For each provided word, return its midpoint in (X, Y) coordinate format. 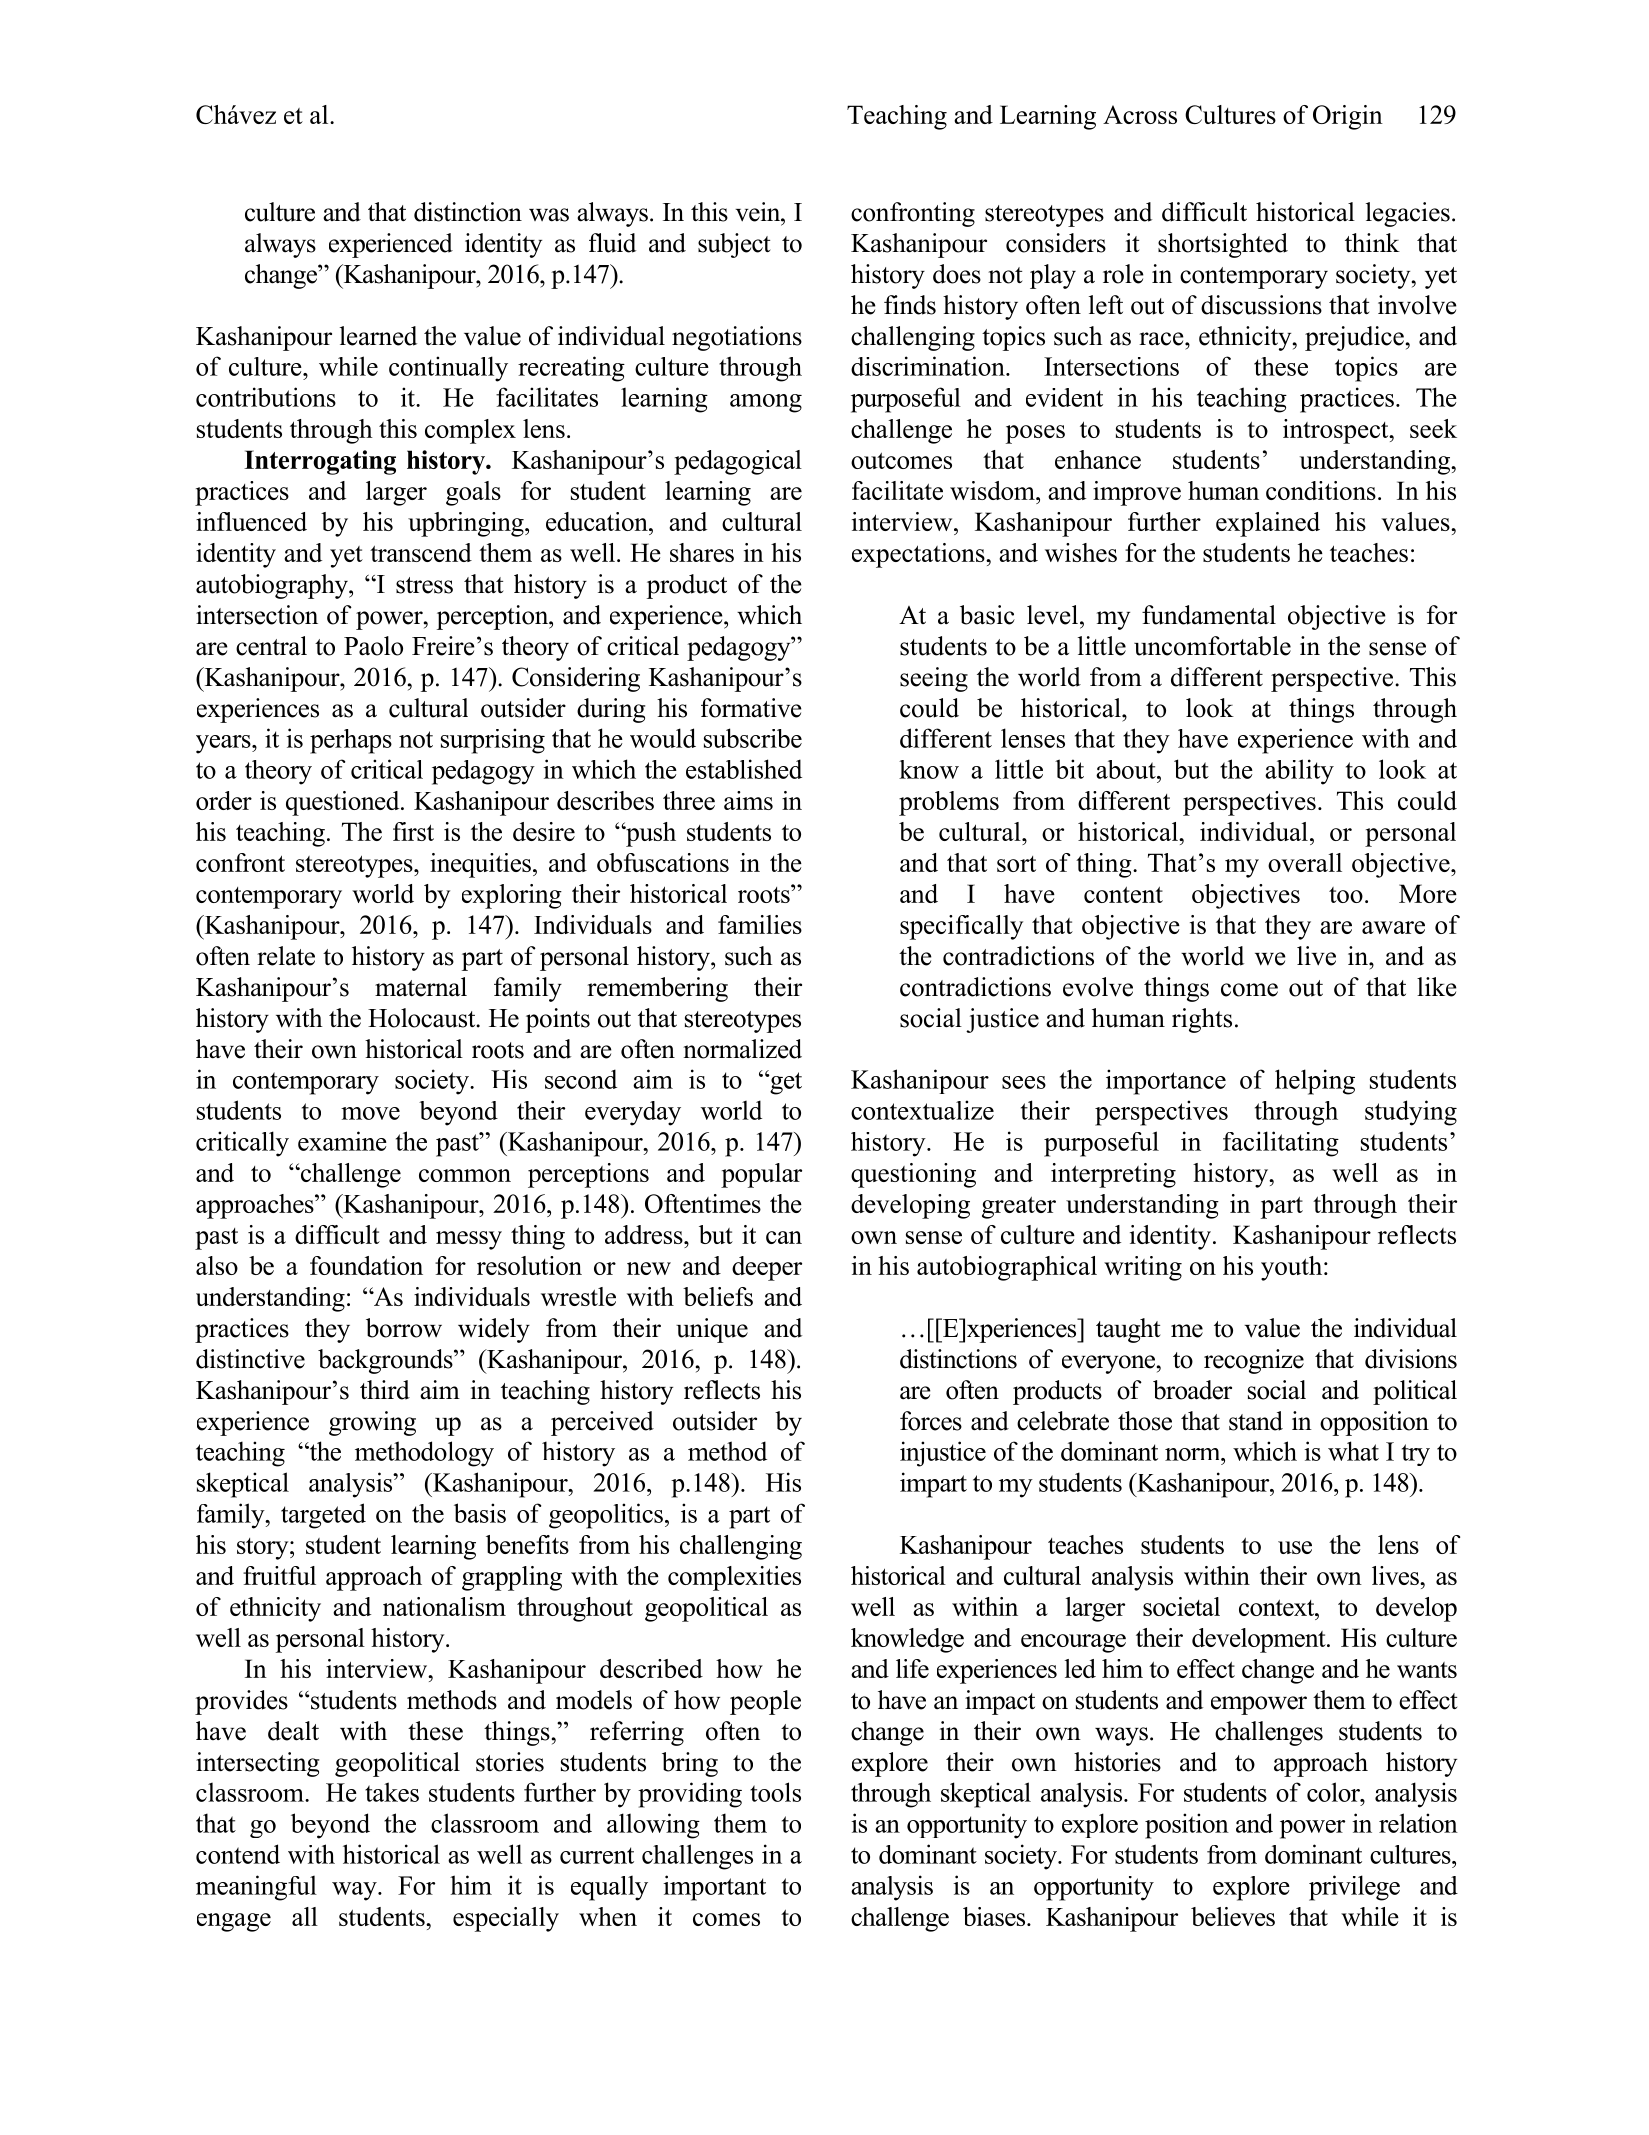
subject (734, 245)
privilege (1354, 1888)
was (549, 215)
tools (775, 1792)
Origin (1348, 117)
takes (392, 1792)
